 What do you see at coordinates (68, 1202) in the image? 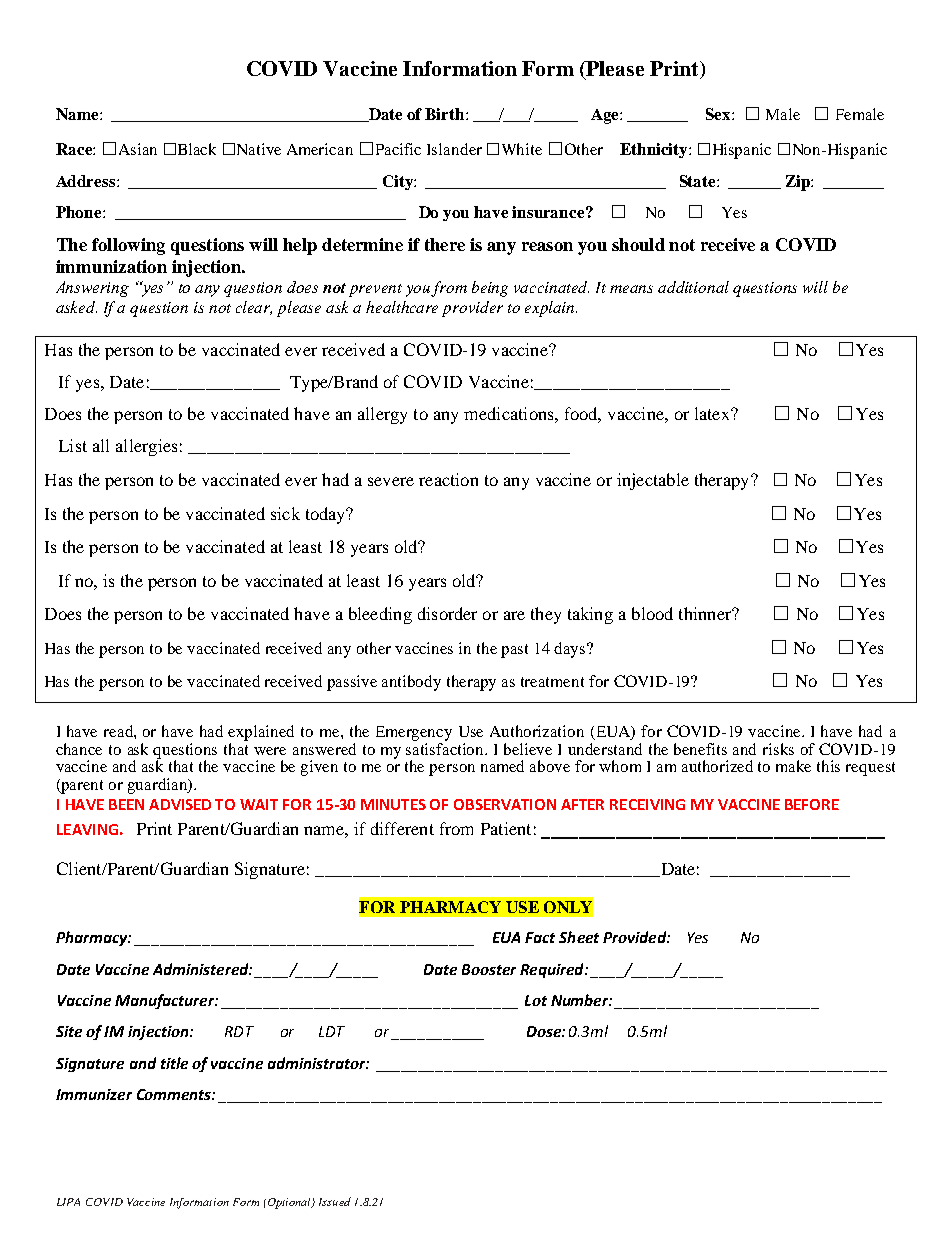
I see `LIPA` at bounding box center [68, 1202].
